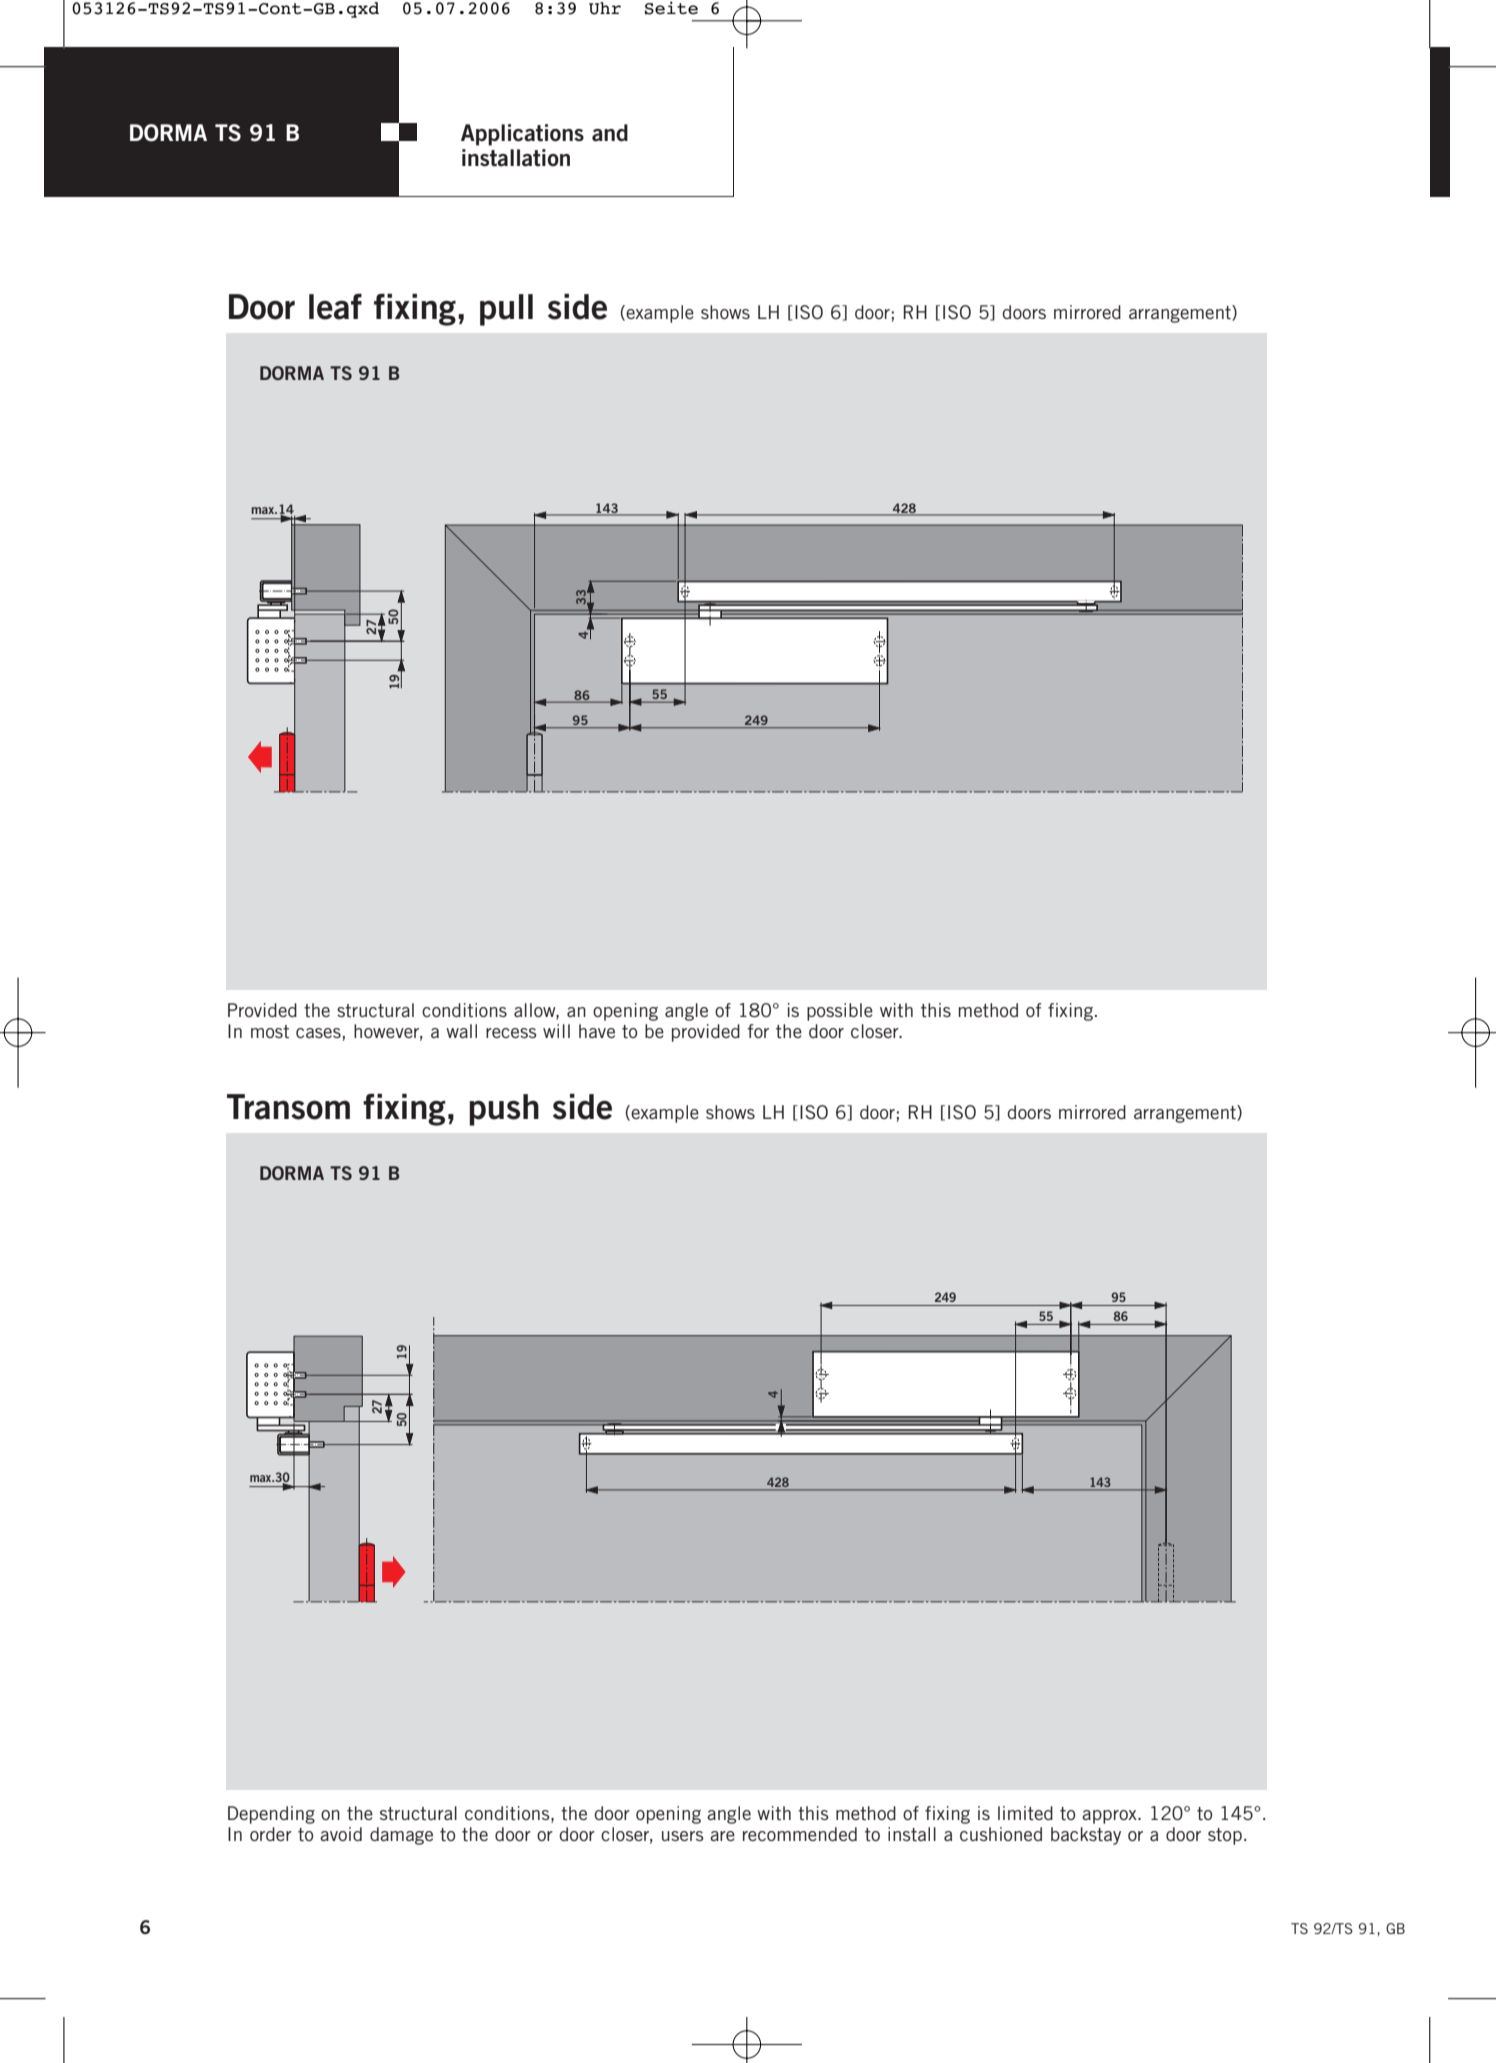 The height and width of the screenshot is (2063, 1496). What do you see at coordinates (401, 1836) in the screenshot?
I see `damage` at bounding box center [401, 1836].
